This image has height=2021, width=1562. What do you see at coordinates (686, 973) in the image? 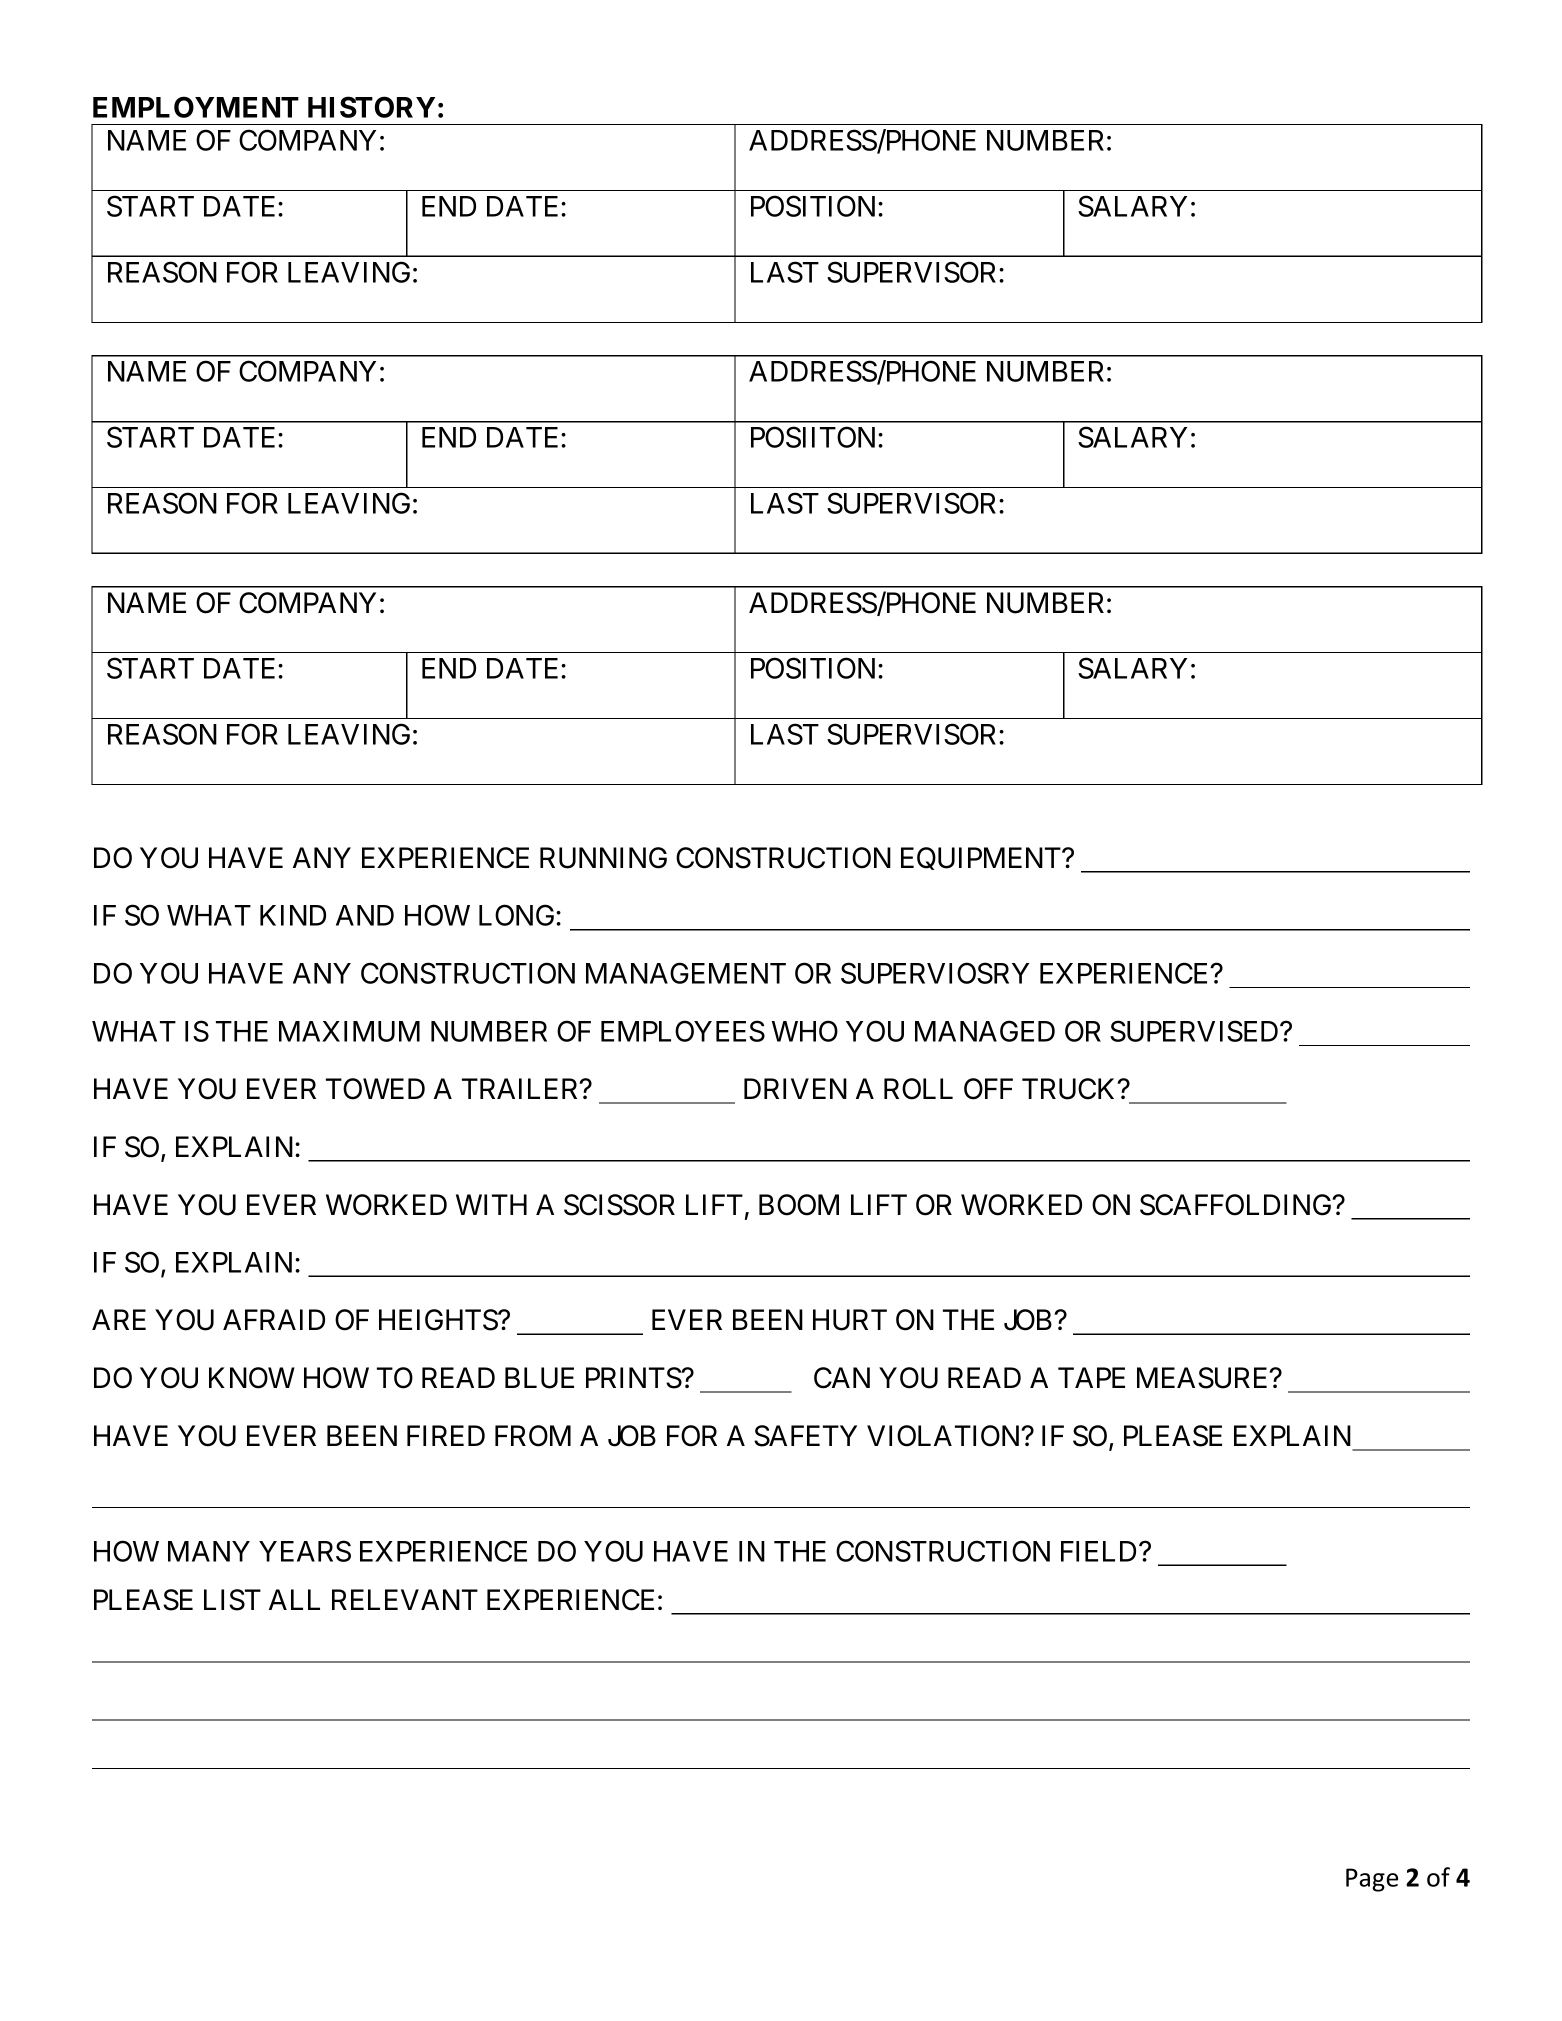
I see `MANAGEMENT` at bounding box center [686, 973].
